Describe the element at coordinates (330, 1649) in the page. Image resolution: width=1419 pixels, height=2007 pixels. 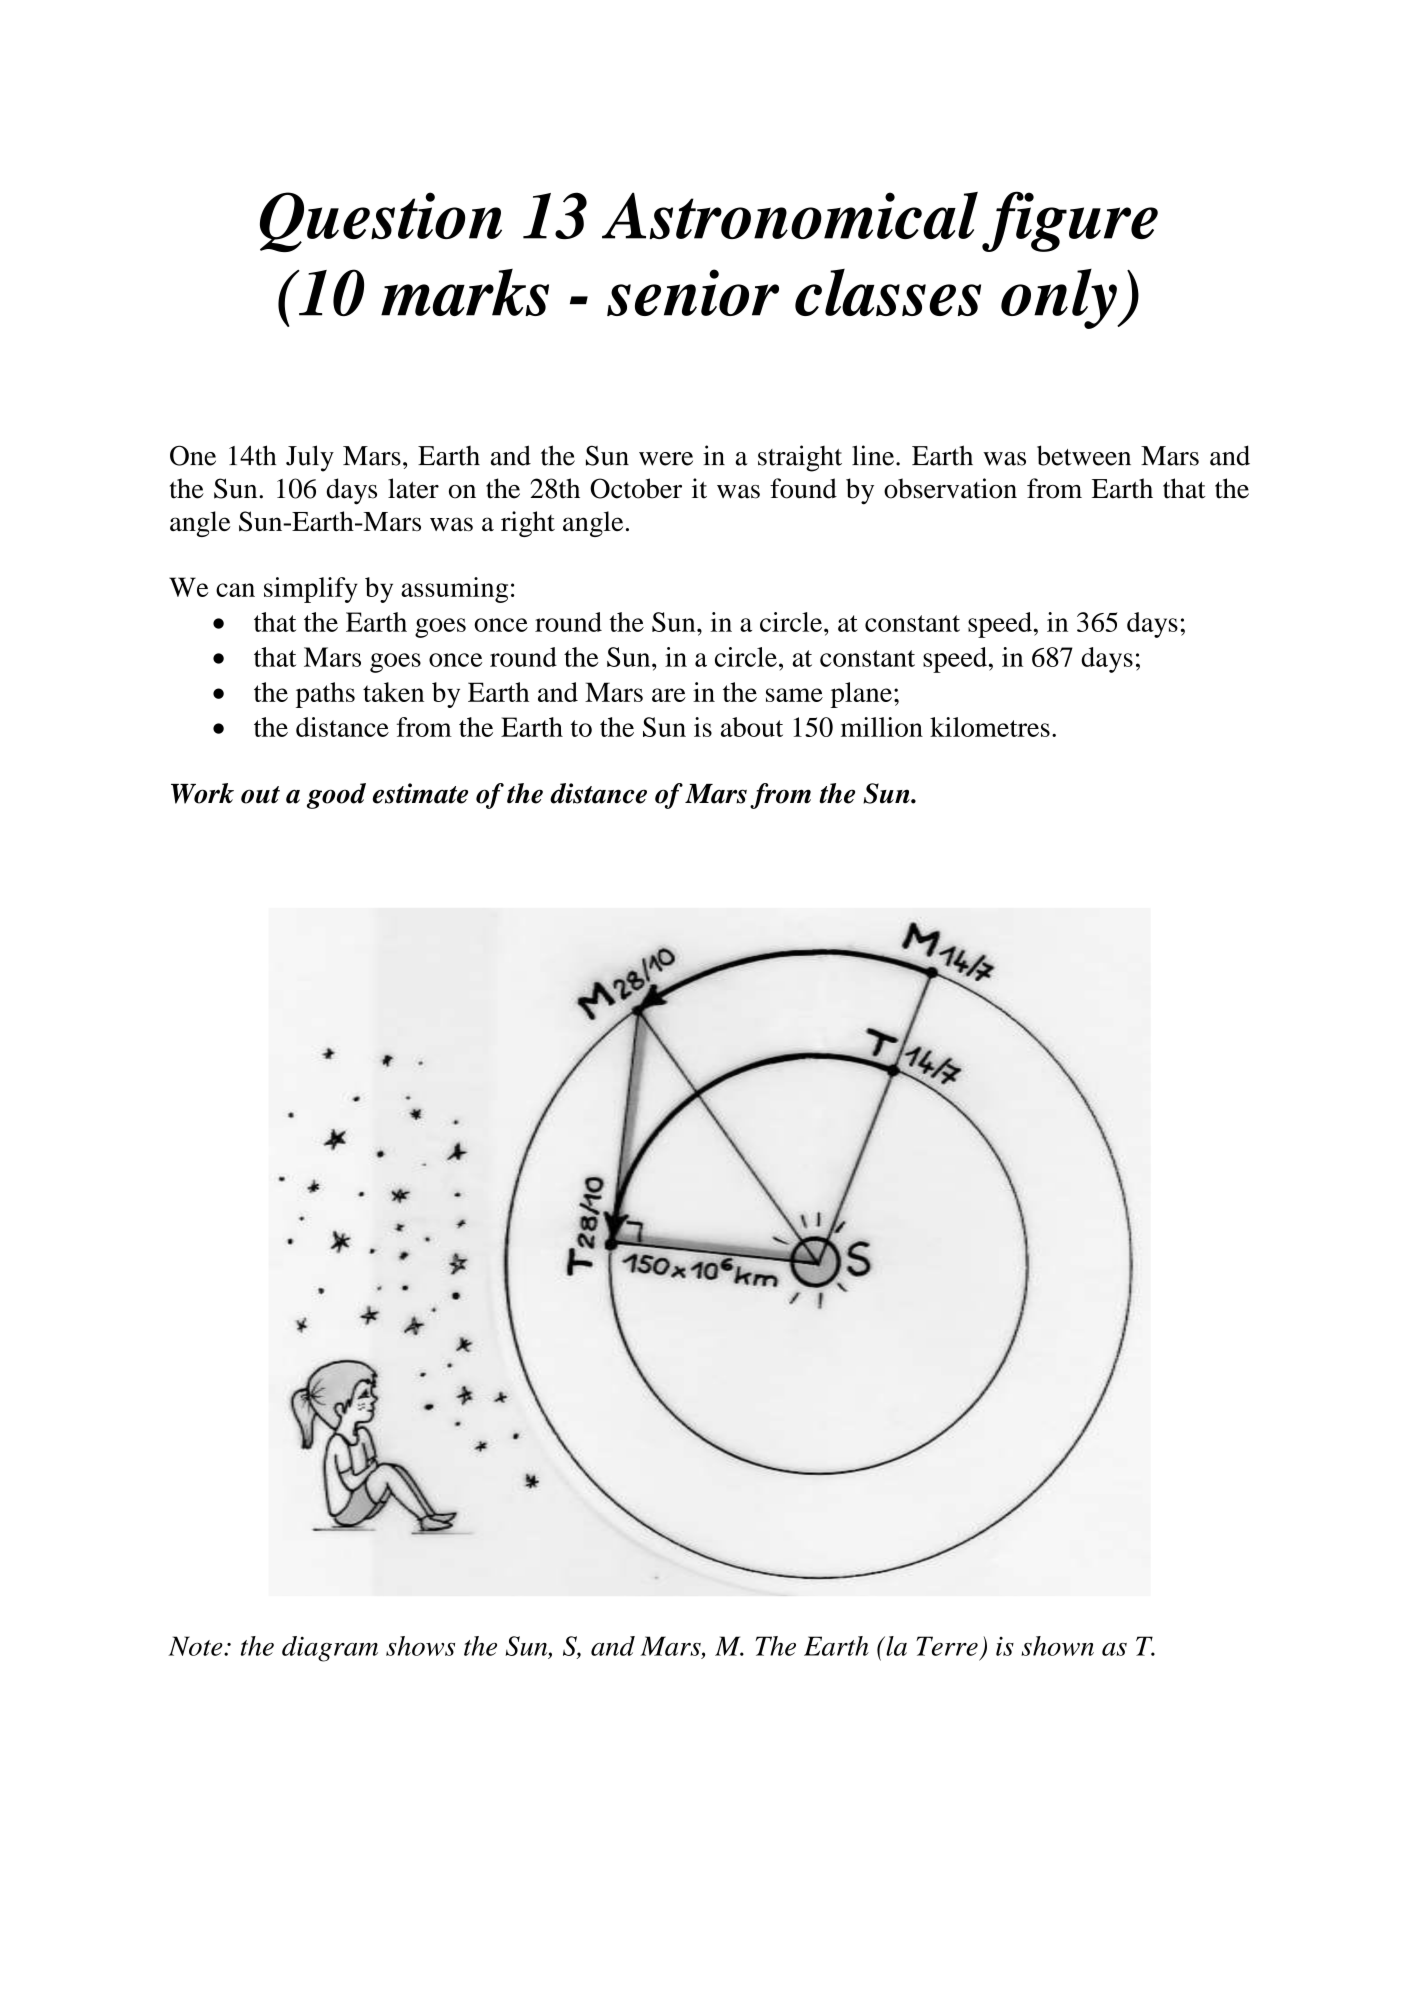
I see `diagram` at that location.
